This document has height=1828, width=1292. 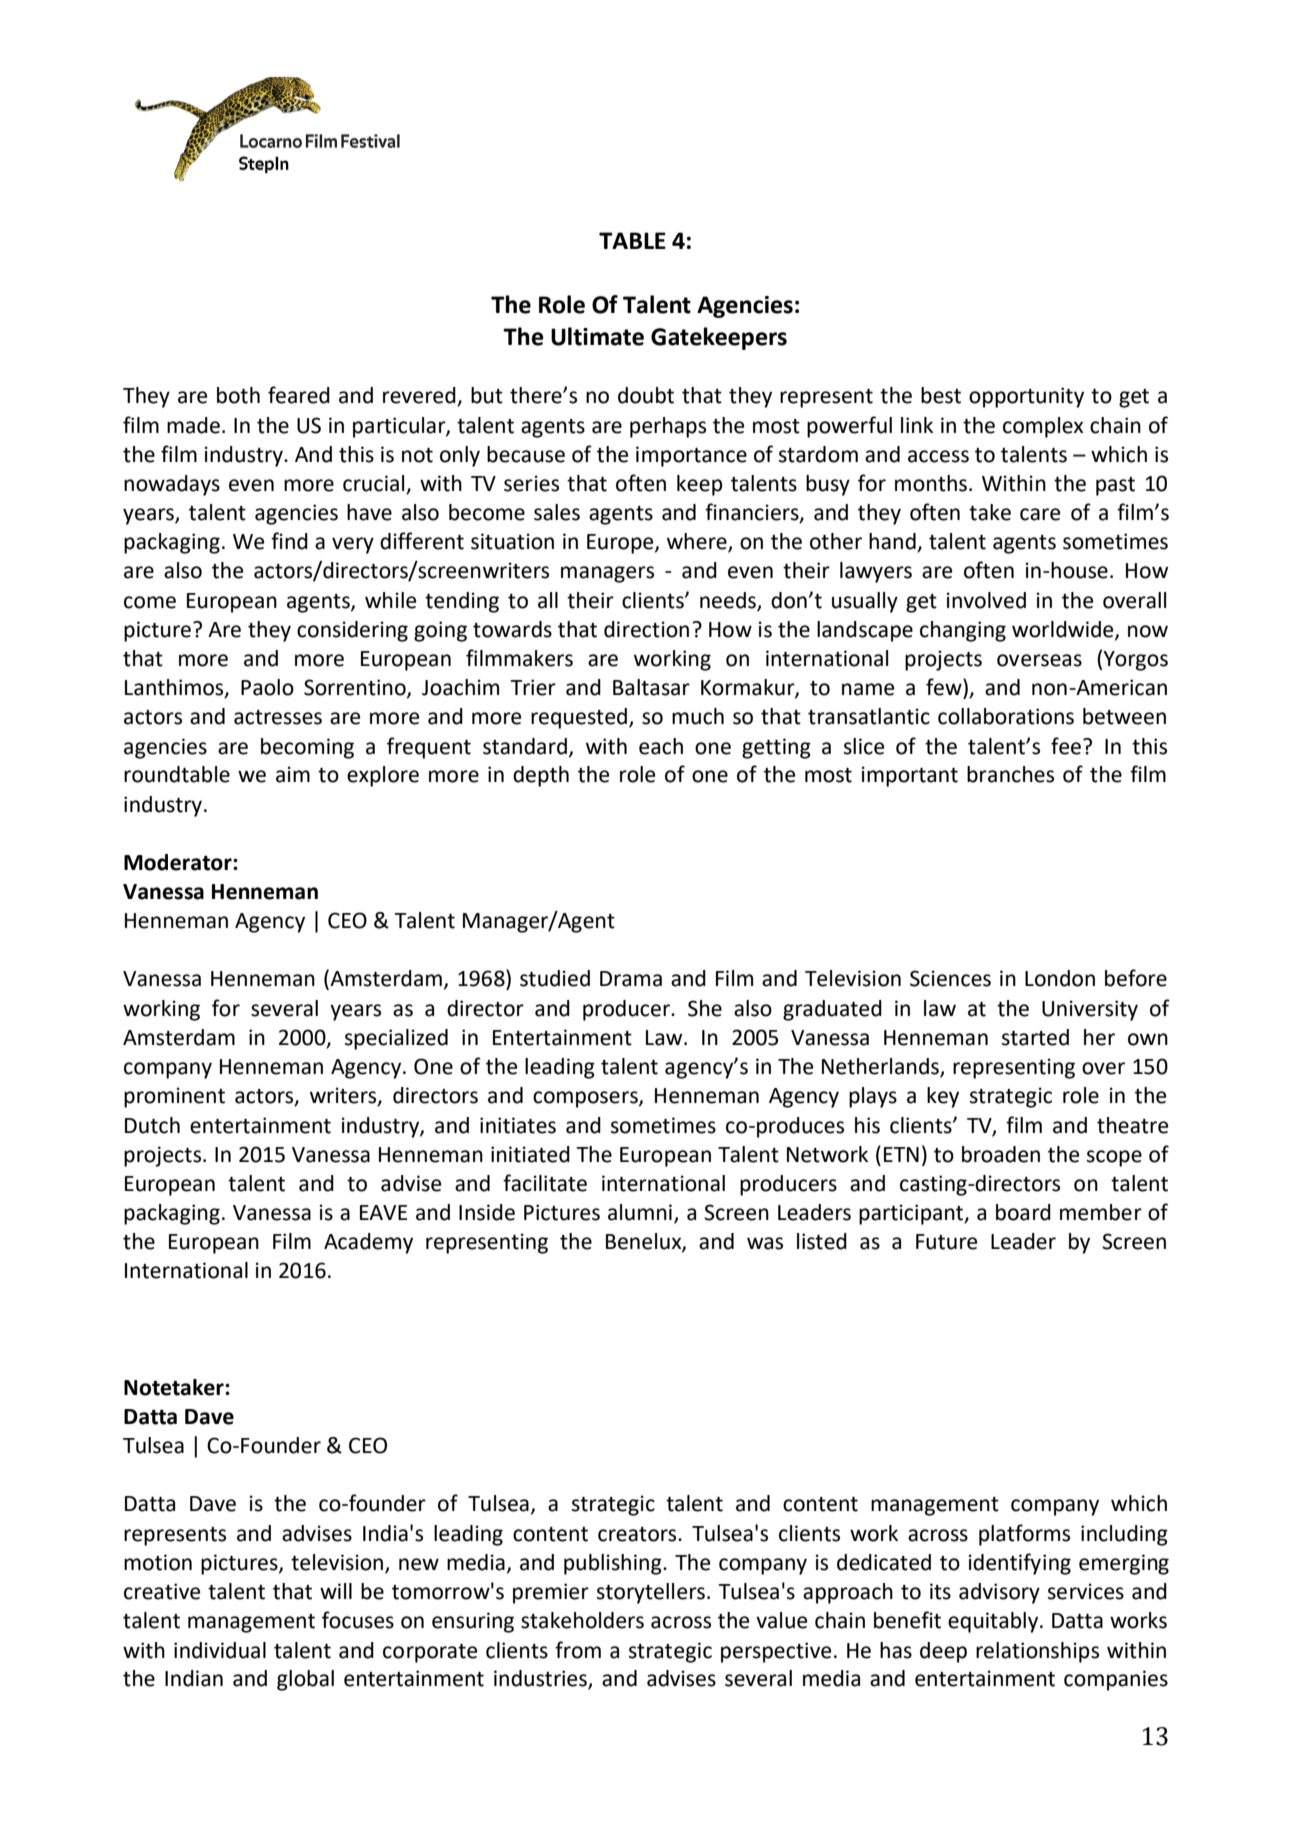 I want to click on prominent, so click(x=174, y=1097).
